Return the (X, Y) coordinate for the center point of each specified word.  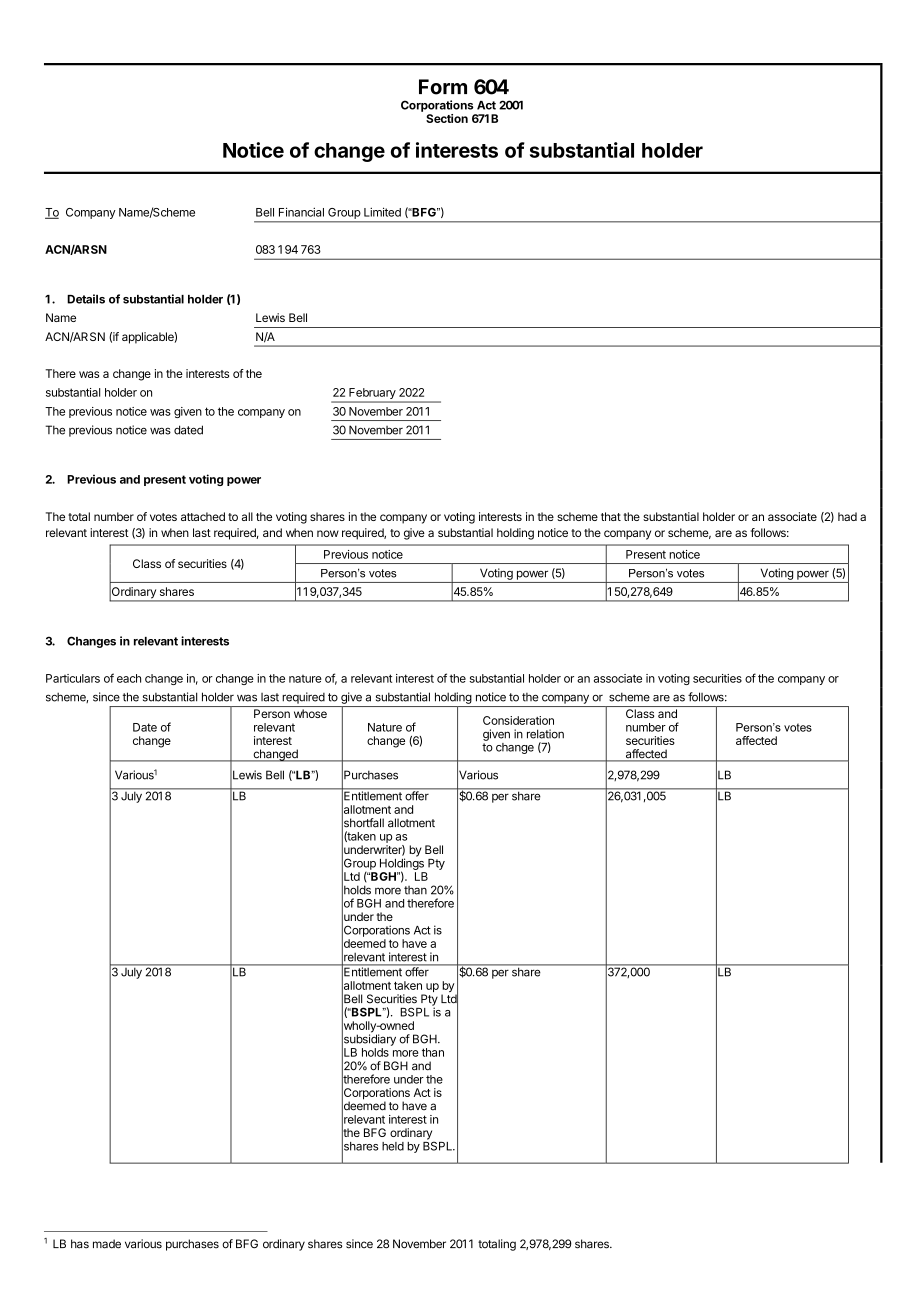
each (129, 678)
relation (545, 734)
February (372, 395)
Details (86, 299)
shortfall (363, 823)
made (107, 1244)
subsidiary (369, 1040)
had (847, 516)
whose (310, 713)
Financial (301, 212)
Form (443, 87)
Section (447, 118)
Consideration (518, 720)
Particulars (73, 678)
